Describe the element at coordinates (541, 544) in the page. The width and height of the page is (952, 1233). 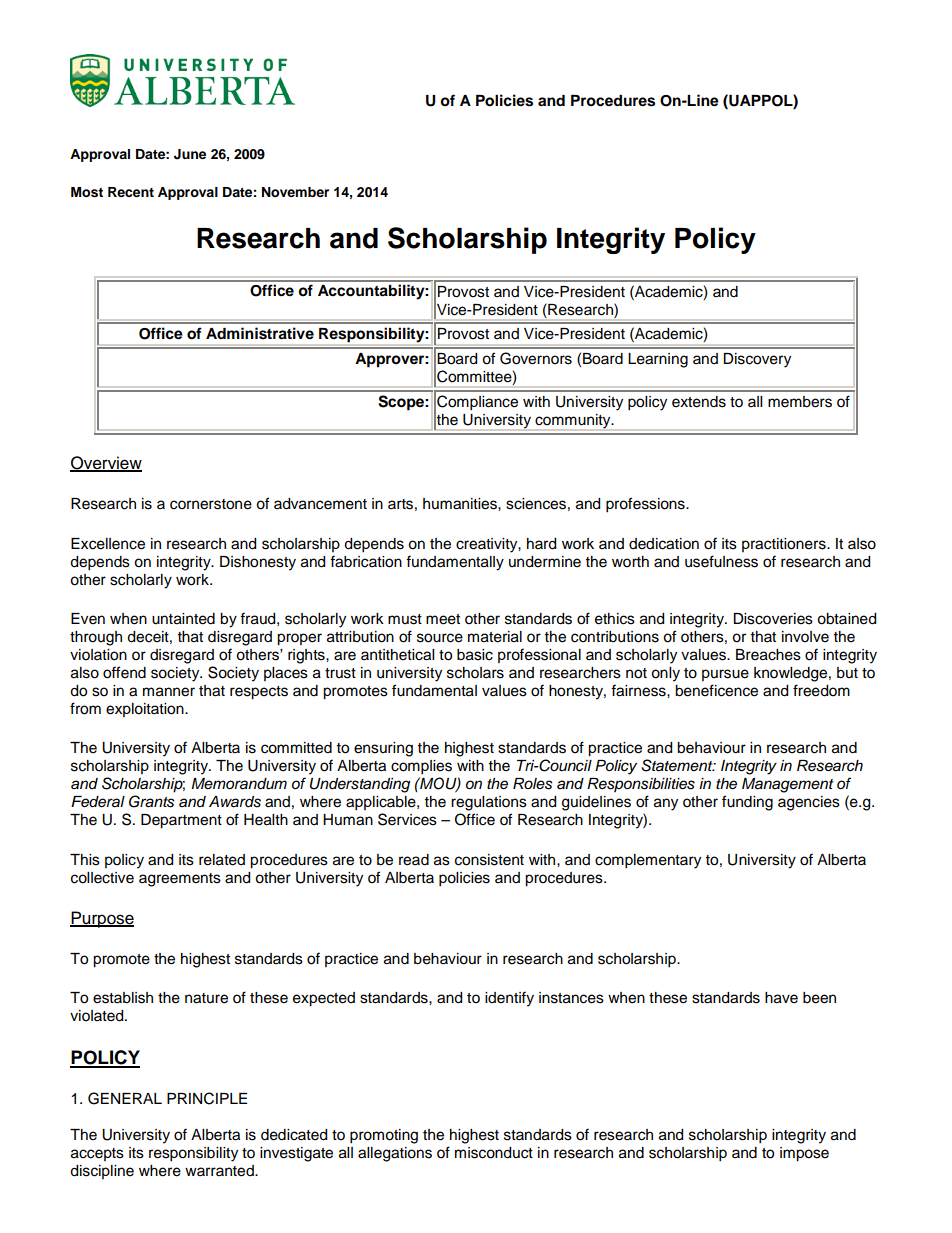
I see `hard` at that location.
